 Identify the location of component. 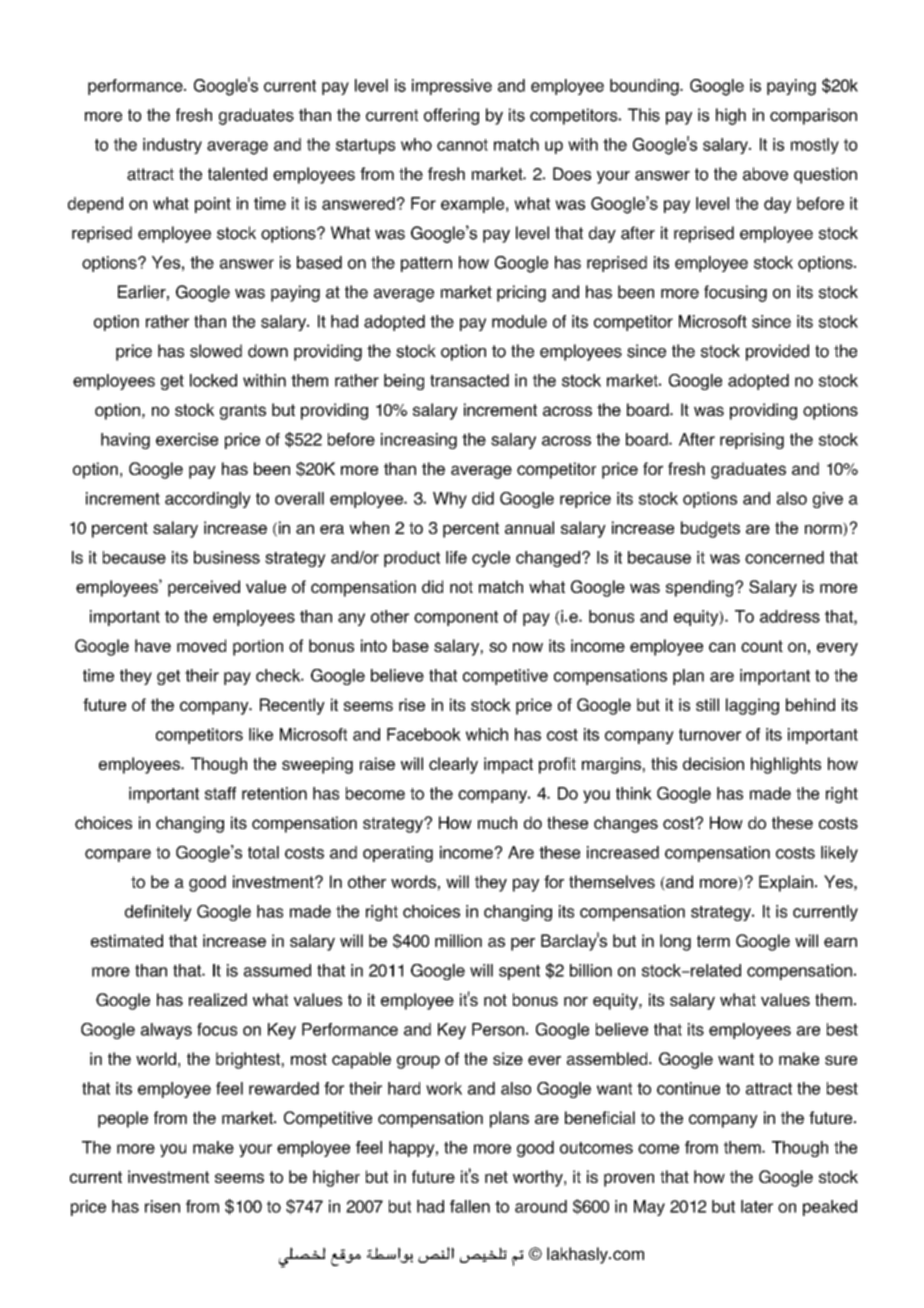
(456, 618).
